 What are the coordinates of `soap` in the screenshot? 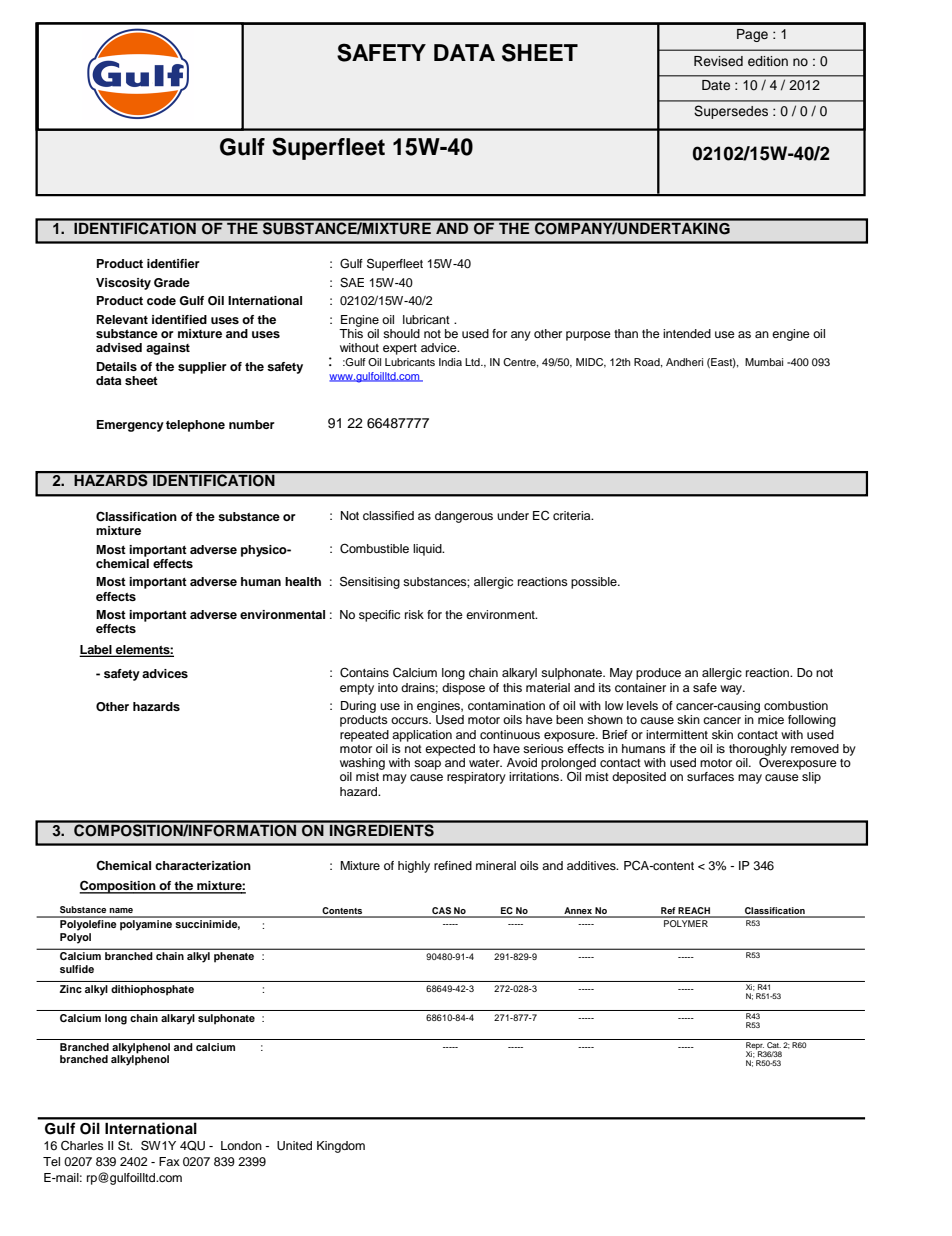 It's located at (427, 765).
